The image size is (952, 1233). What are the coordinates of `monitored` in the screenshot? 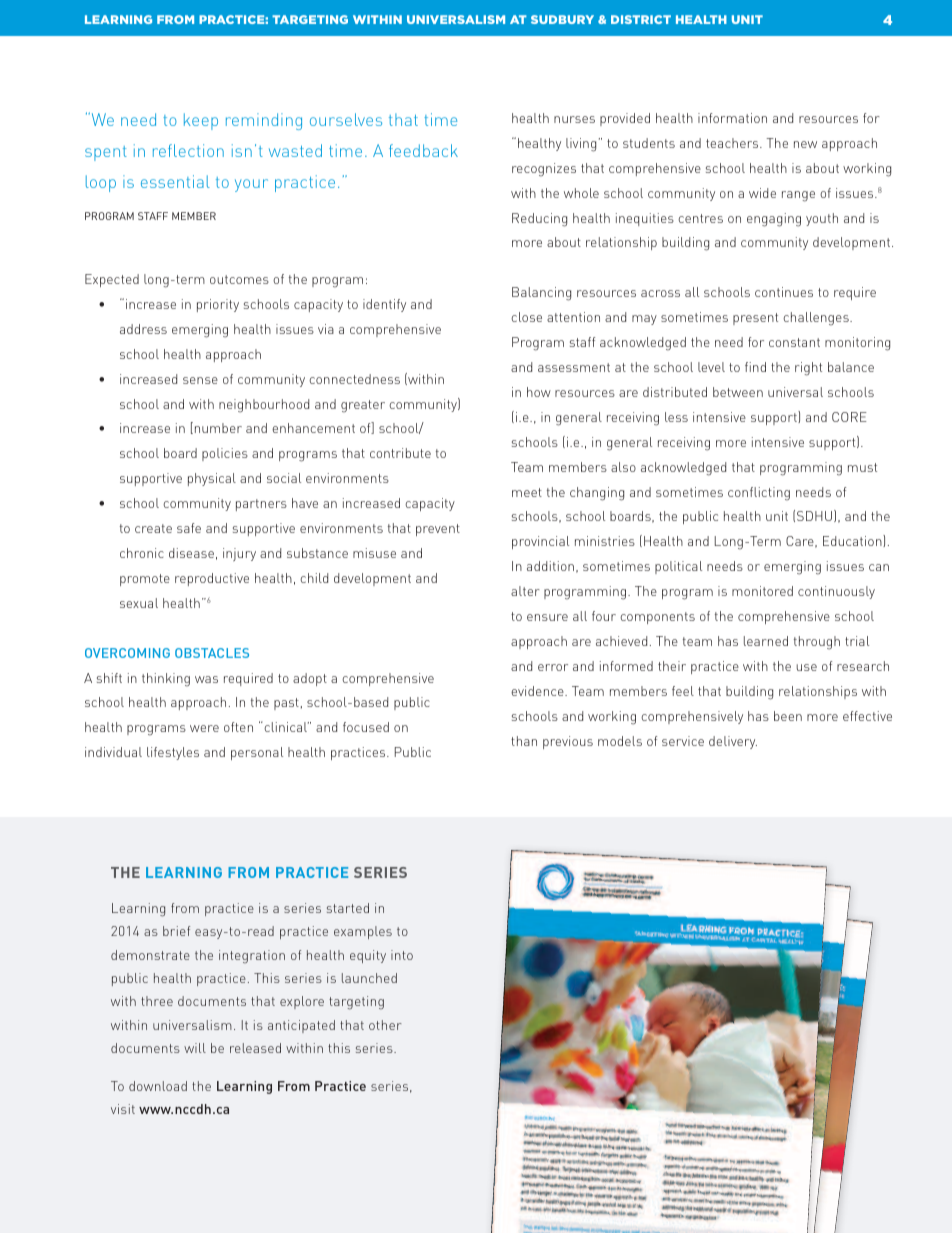 It's located at (762, 591).
